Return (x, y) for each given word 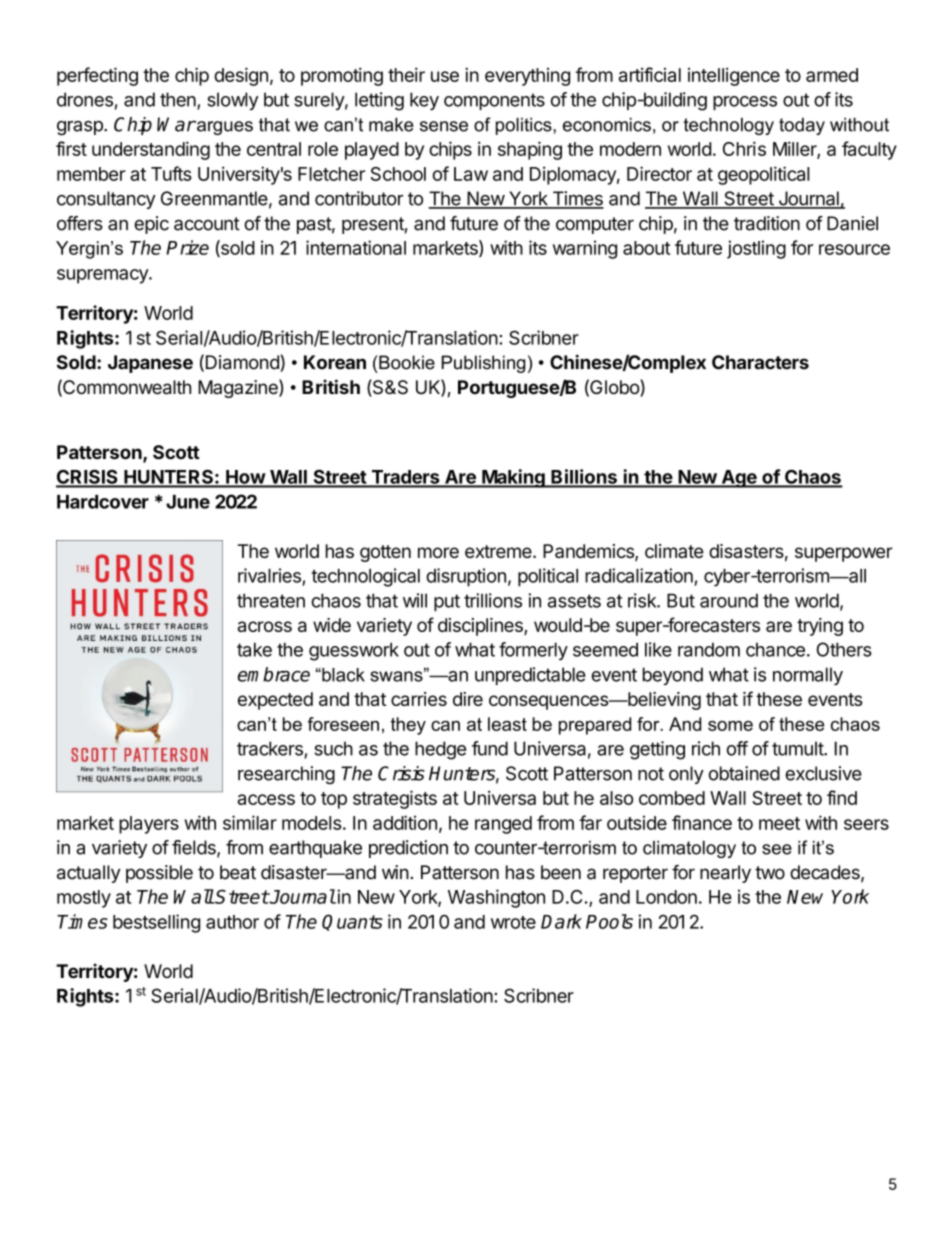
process (745, 103)
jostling (756, 249)
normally (808, 676)
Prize (187, 247)
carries (419, 699)
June (188, 502)
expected (275, 701)
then (178, 99)
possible (159, 874)
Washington (496, 898)
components (494, 101)
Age (739, 479)
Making (513, 478)
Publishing (484, 364)
